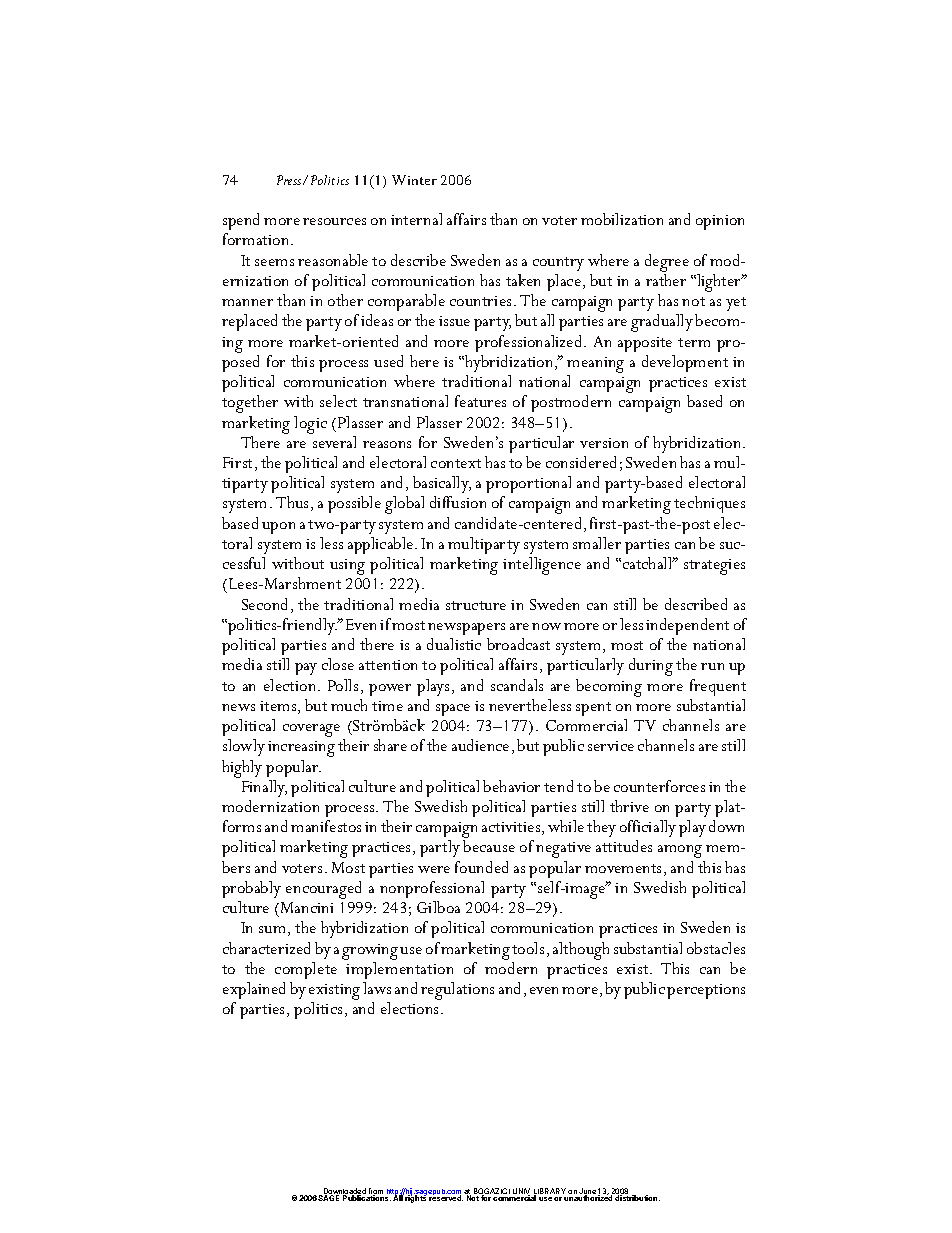 Image resolution: width=952 pixels, height=1233 pixels. Describe the element at coordinates (326, 826) in the screenshot. I see `manifestos` at that location.
